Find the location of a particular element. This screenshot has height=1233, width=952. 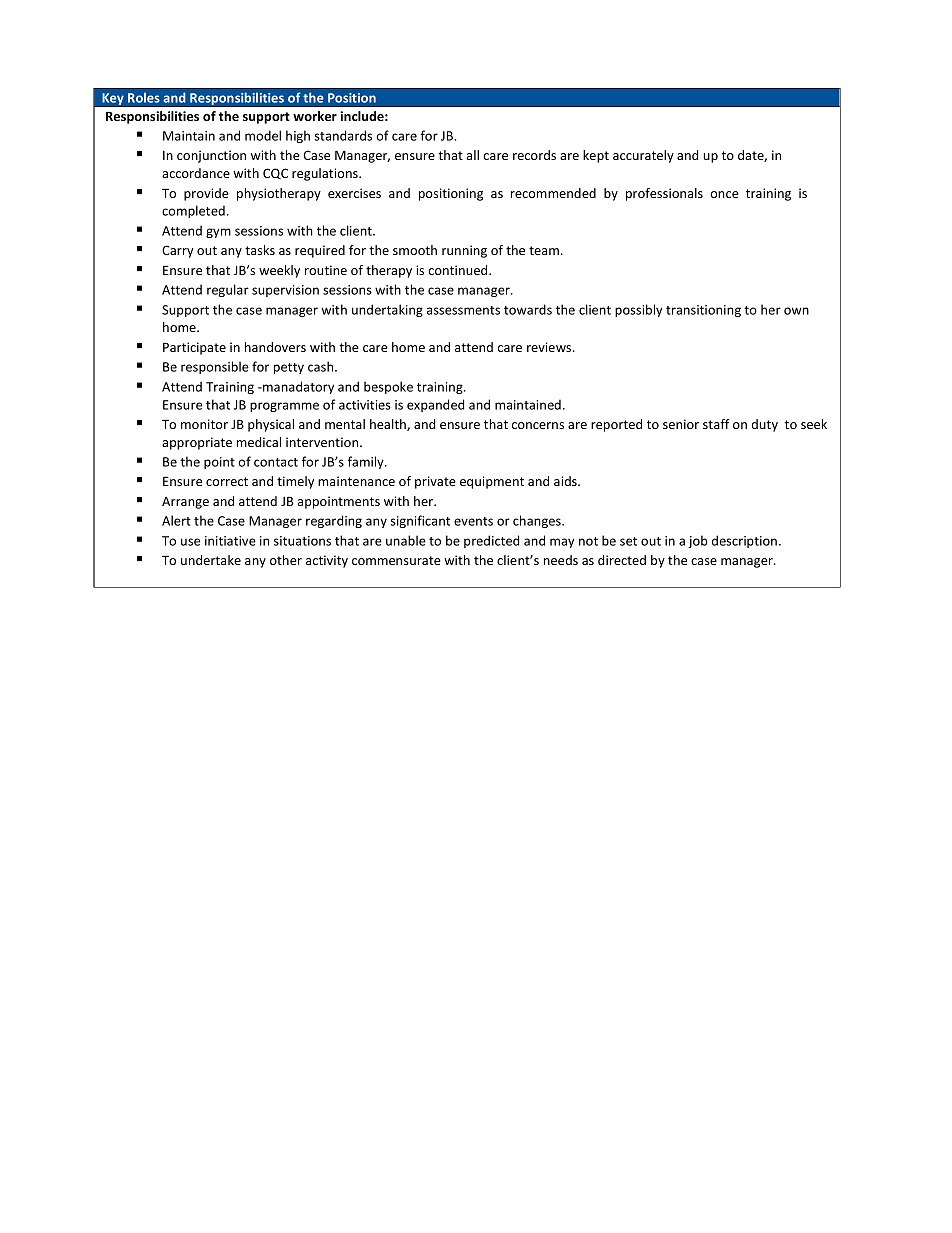

assessments is located at coordinates (463, 310).
